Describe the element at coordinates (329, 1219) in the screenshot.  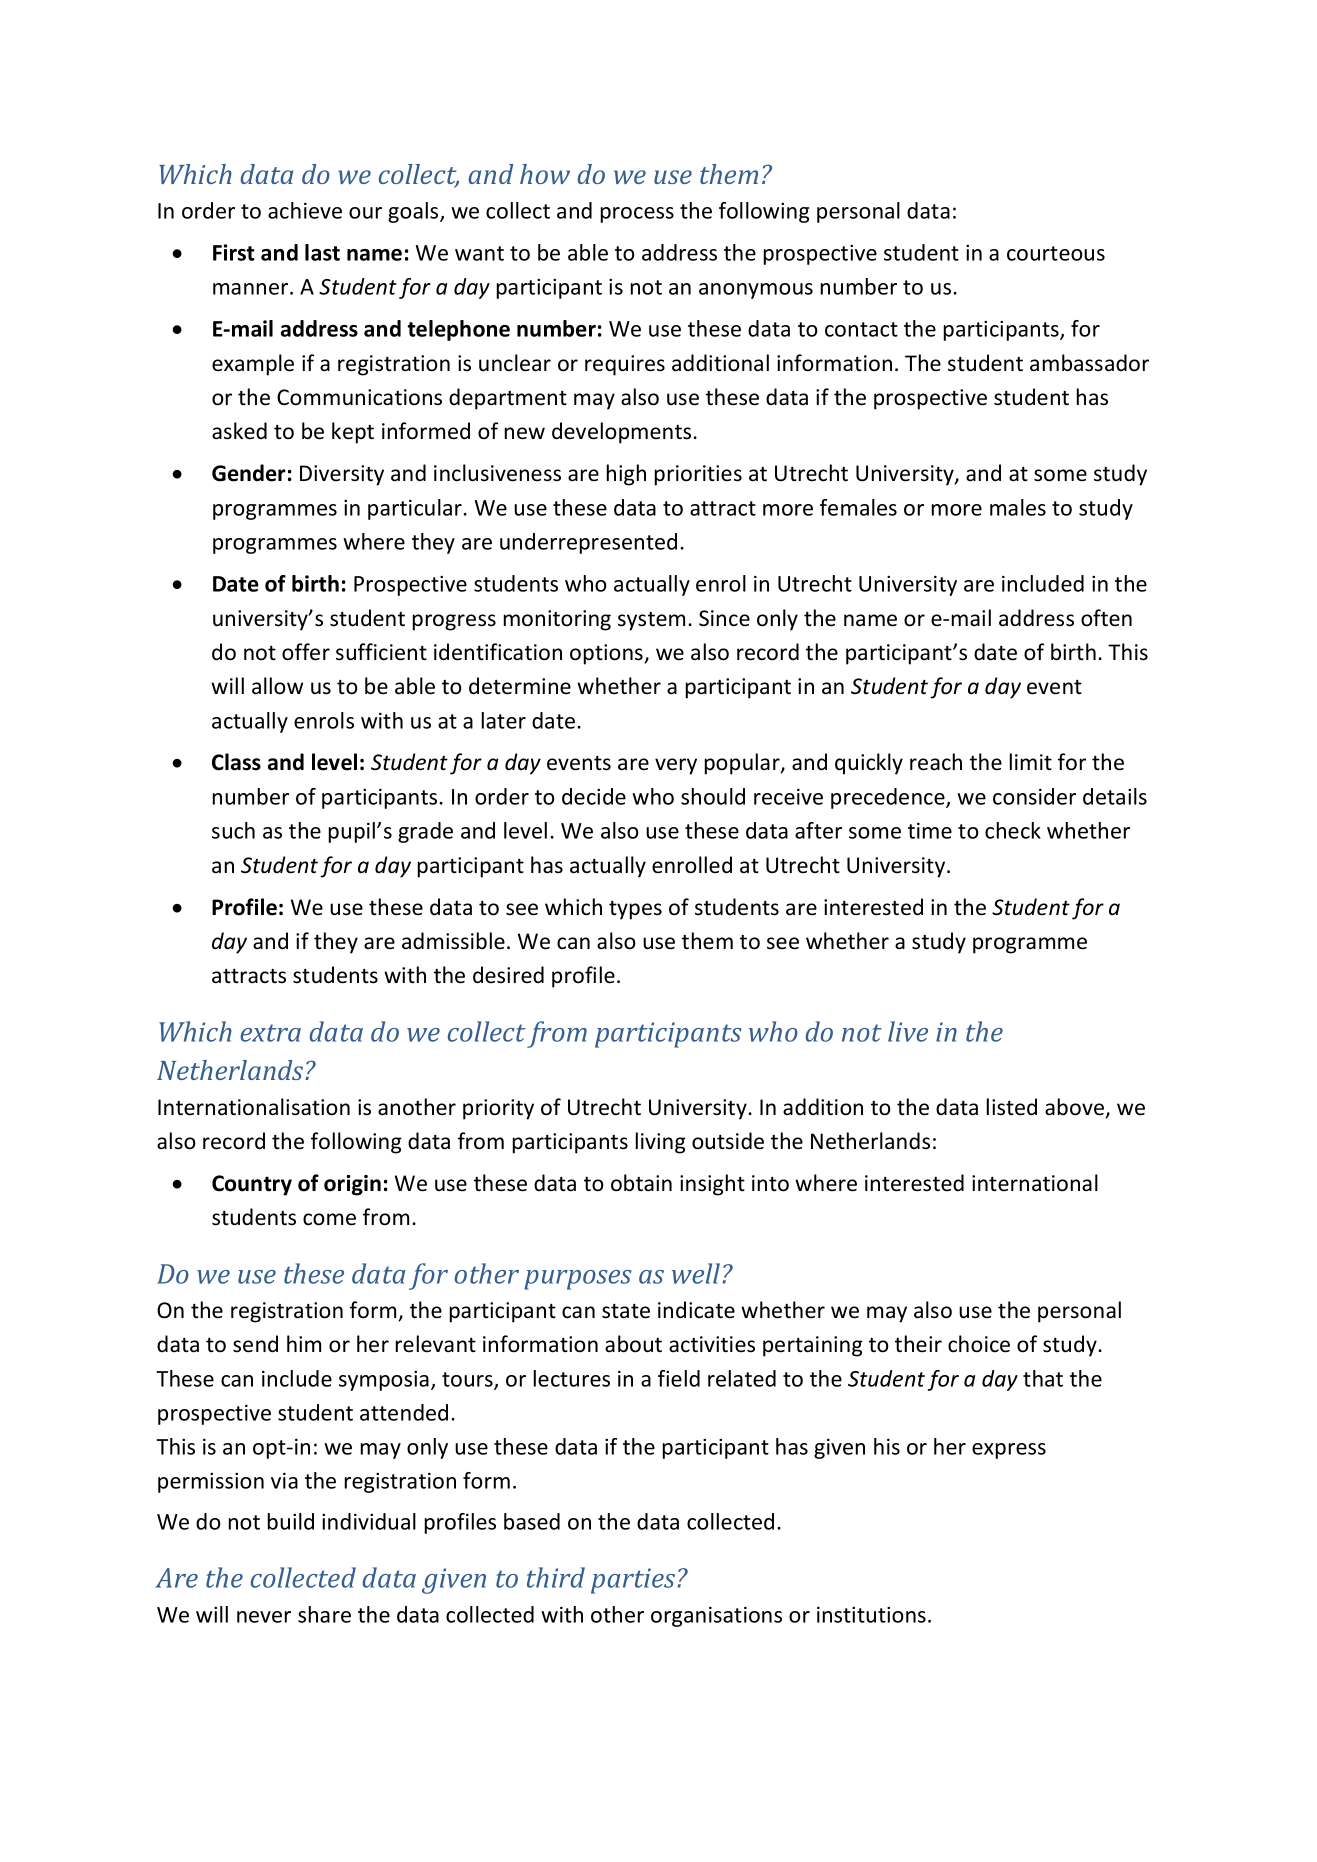
I see `come` at that location.
